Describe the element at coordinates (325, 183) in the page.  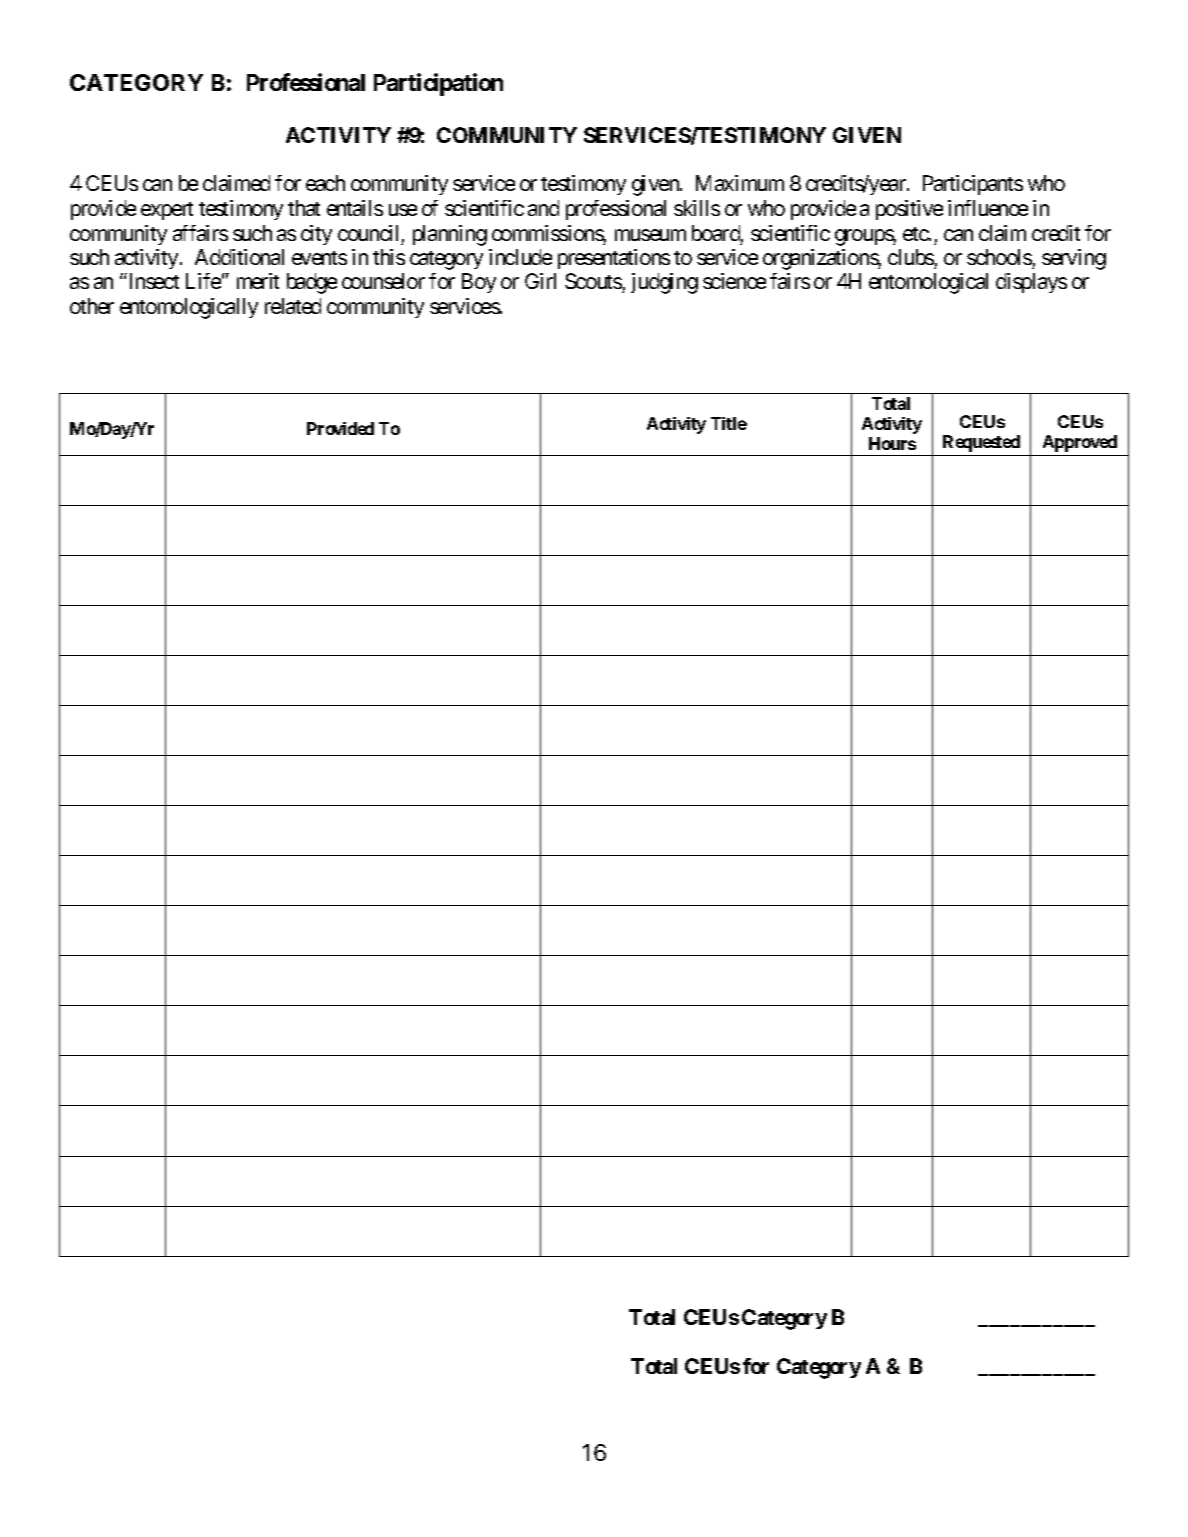
I see `each` at that location.
